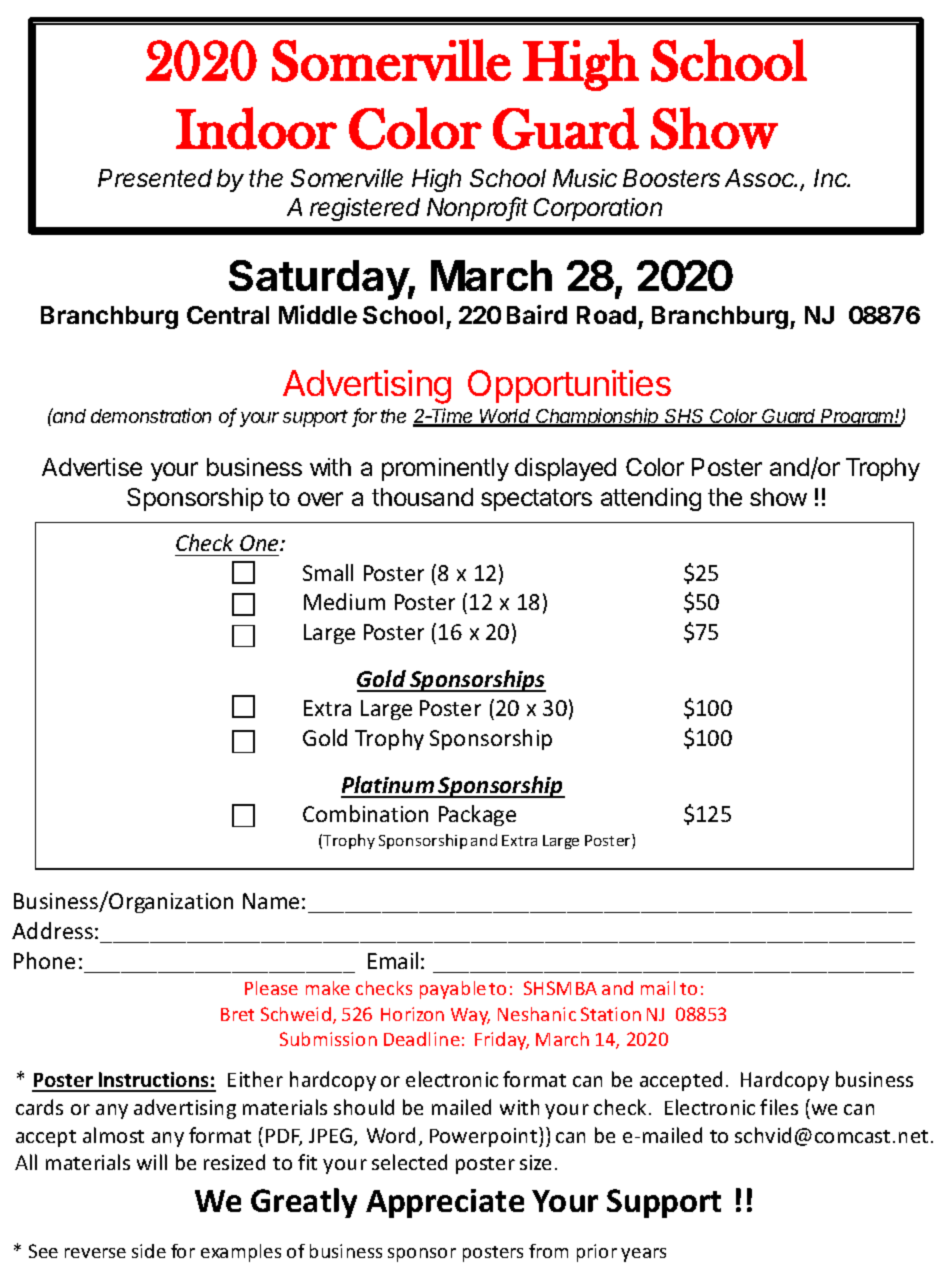 The width and height of the screenshot is (952, 1270). Describe the element at coordinates (445, 1203) in the screenshot. I see `Appreciate` at that location.
